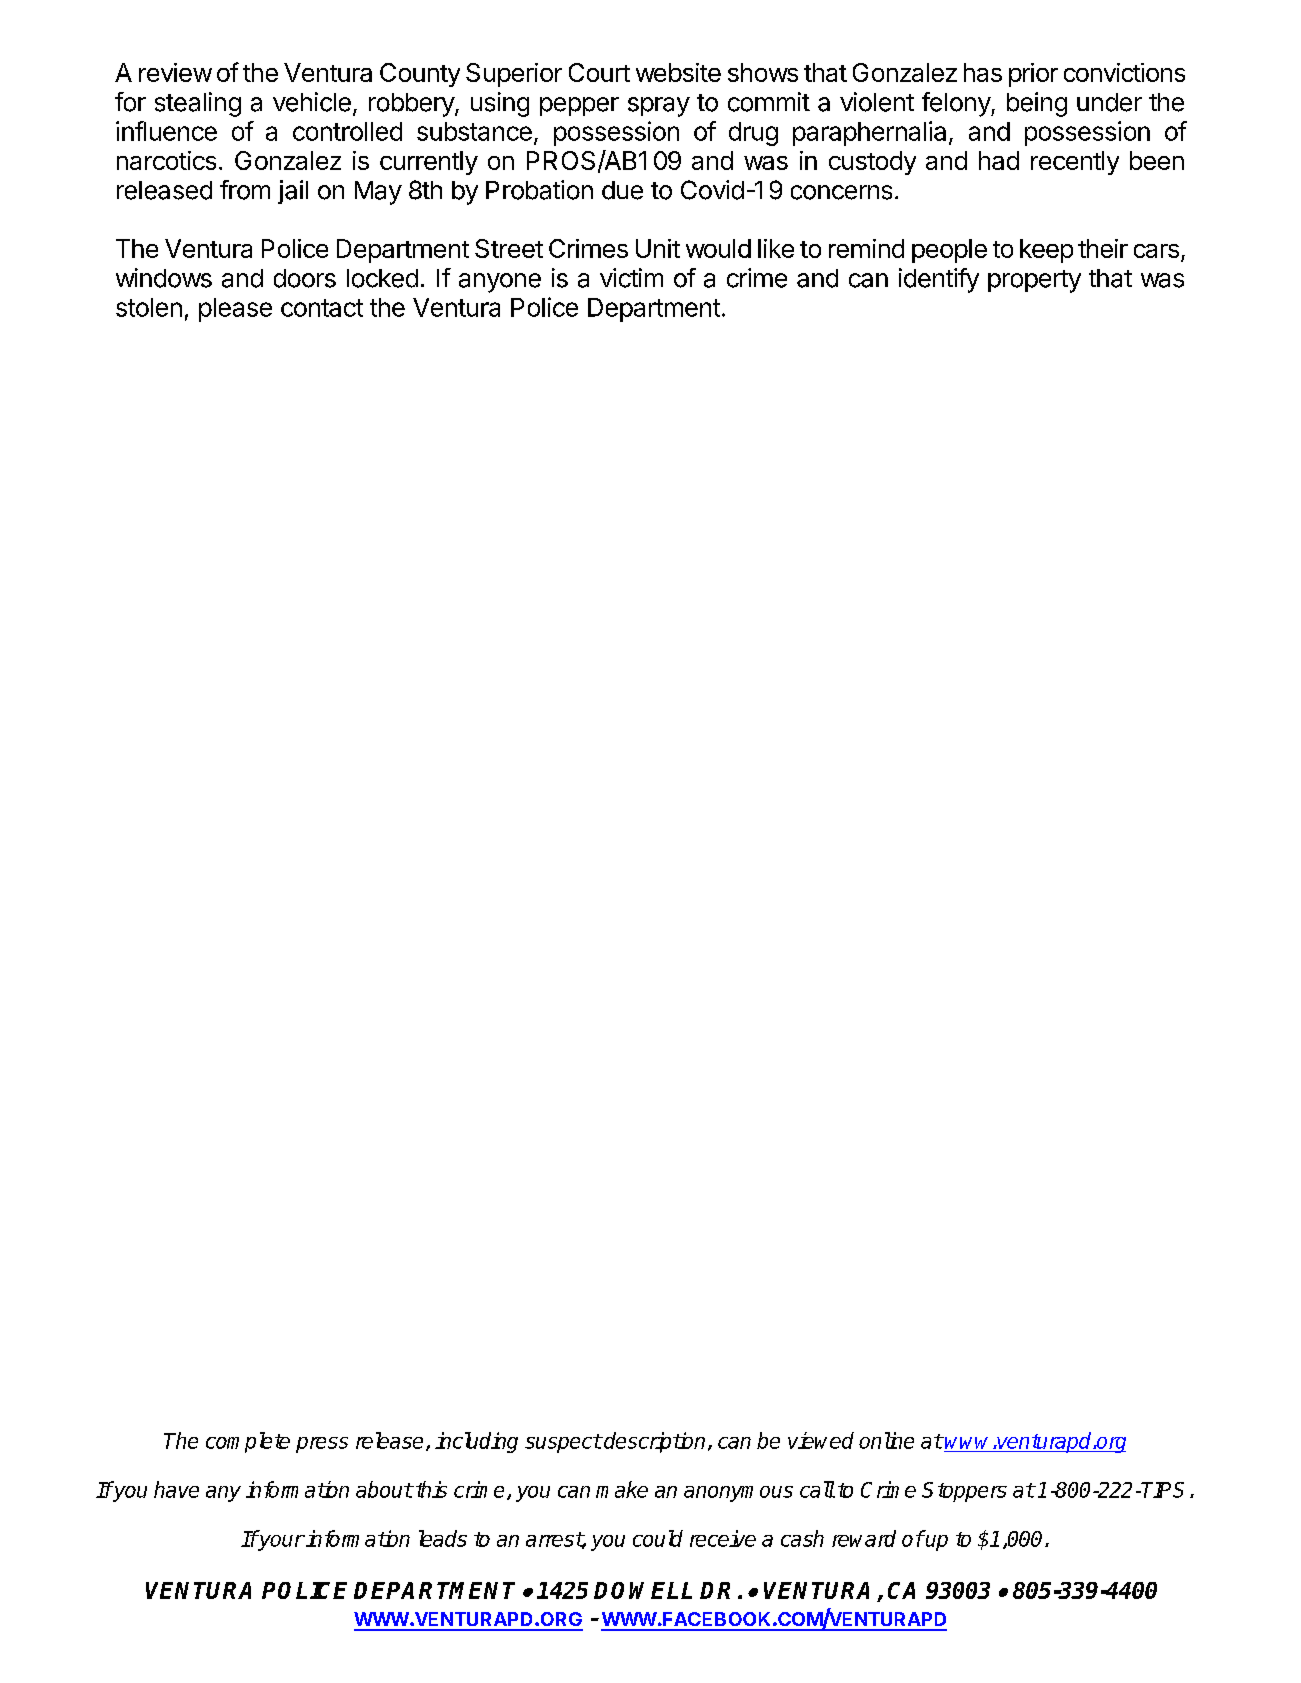 This document has height=1683, width=1301. I want to click on property, so click(1034, 281).
